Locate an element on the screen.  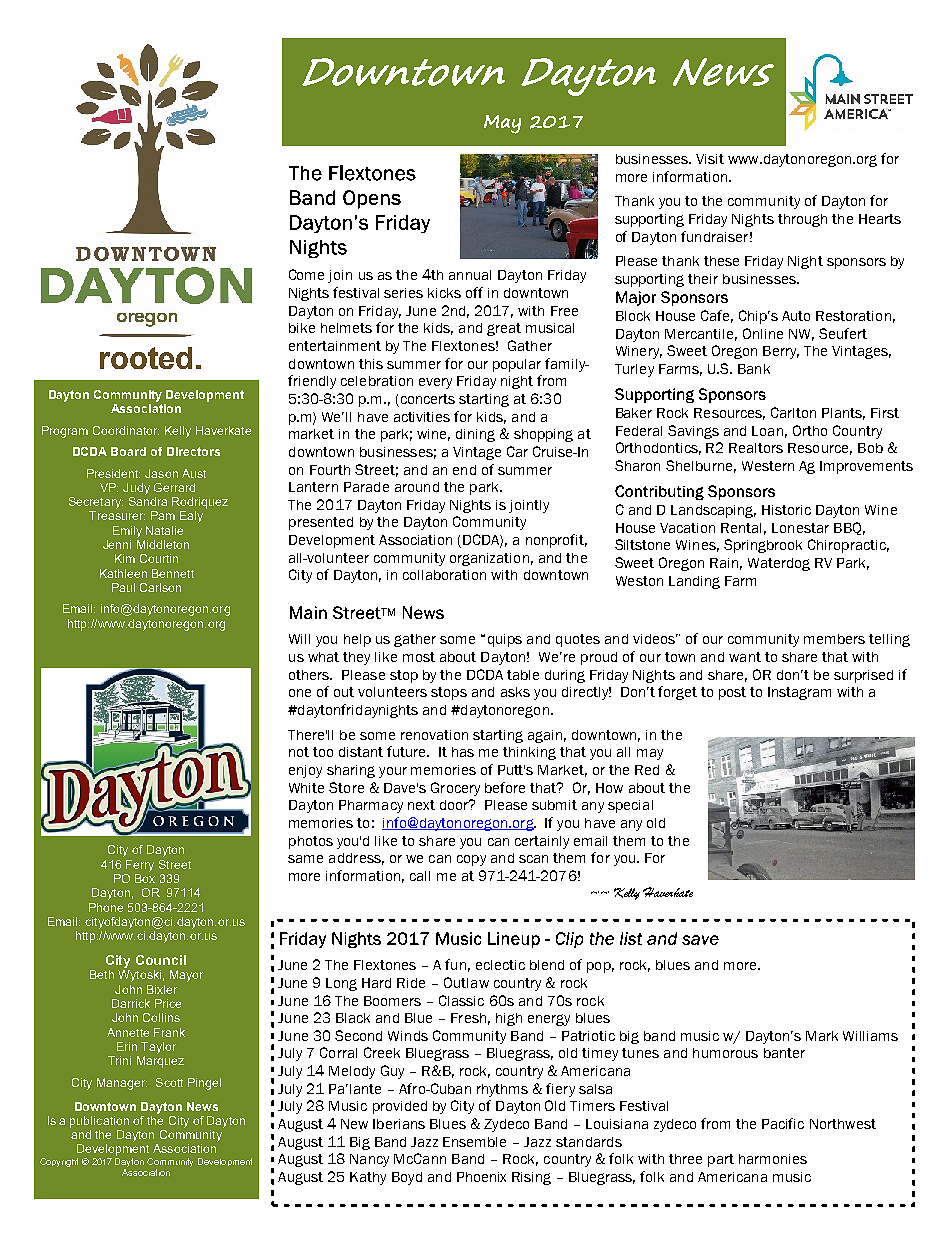
annual is located at coordinates (470, 275).
